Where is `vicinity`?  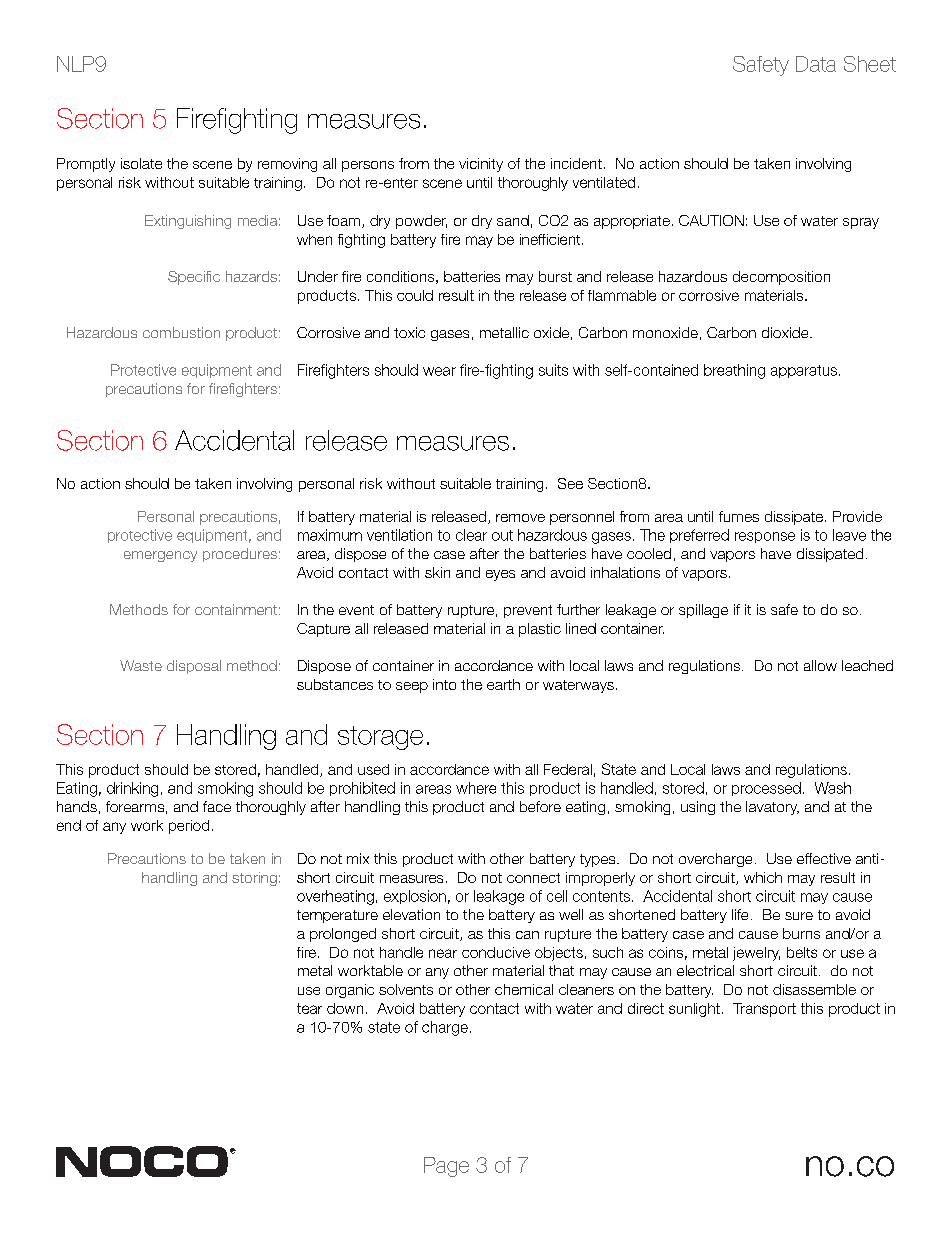 vicinity is located at coordinates (481, 165).
